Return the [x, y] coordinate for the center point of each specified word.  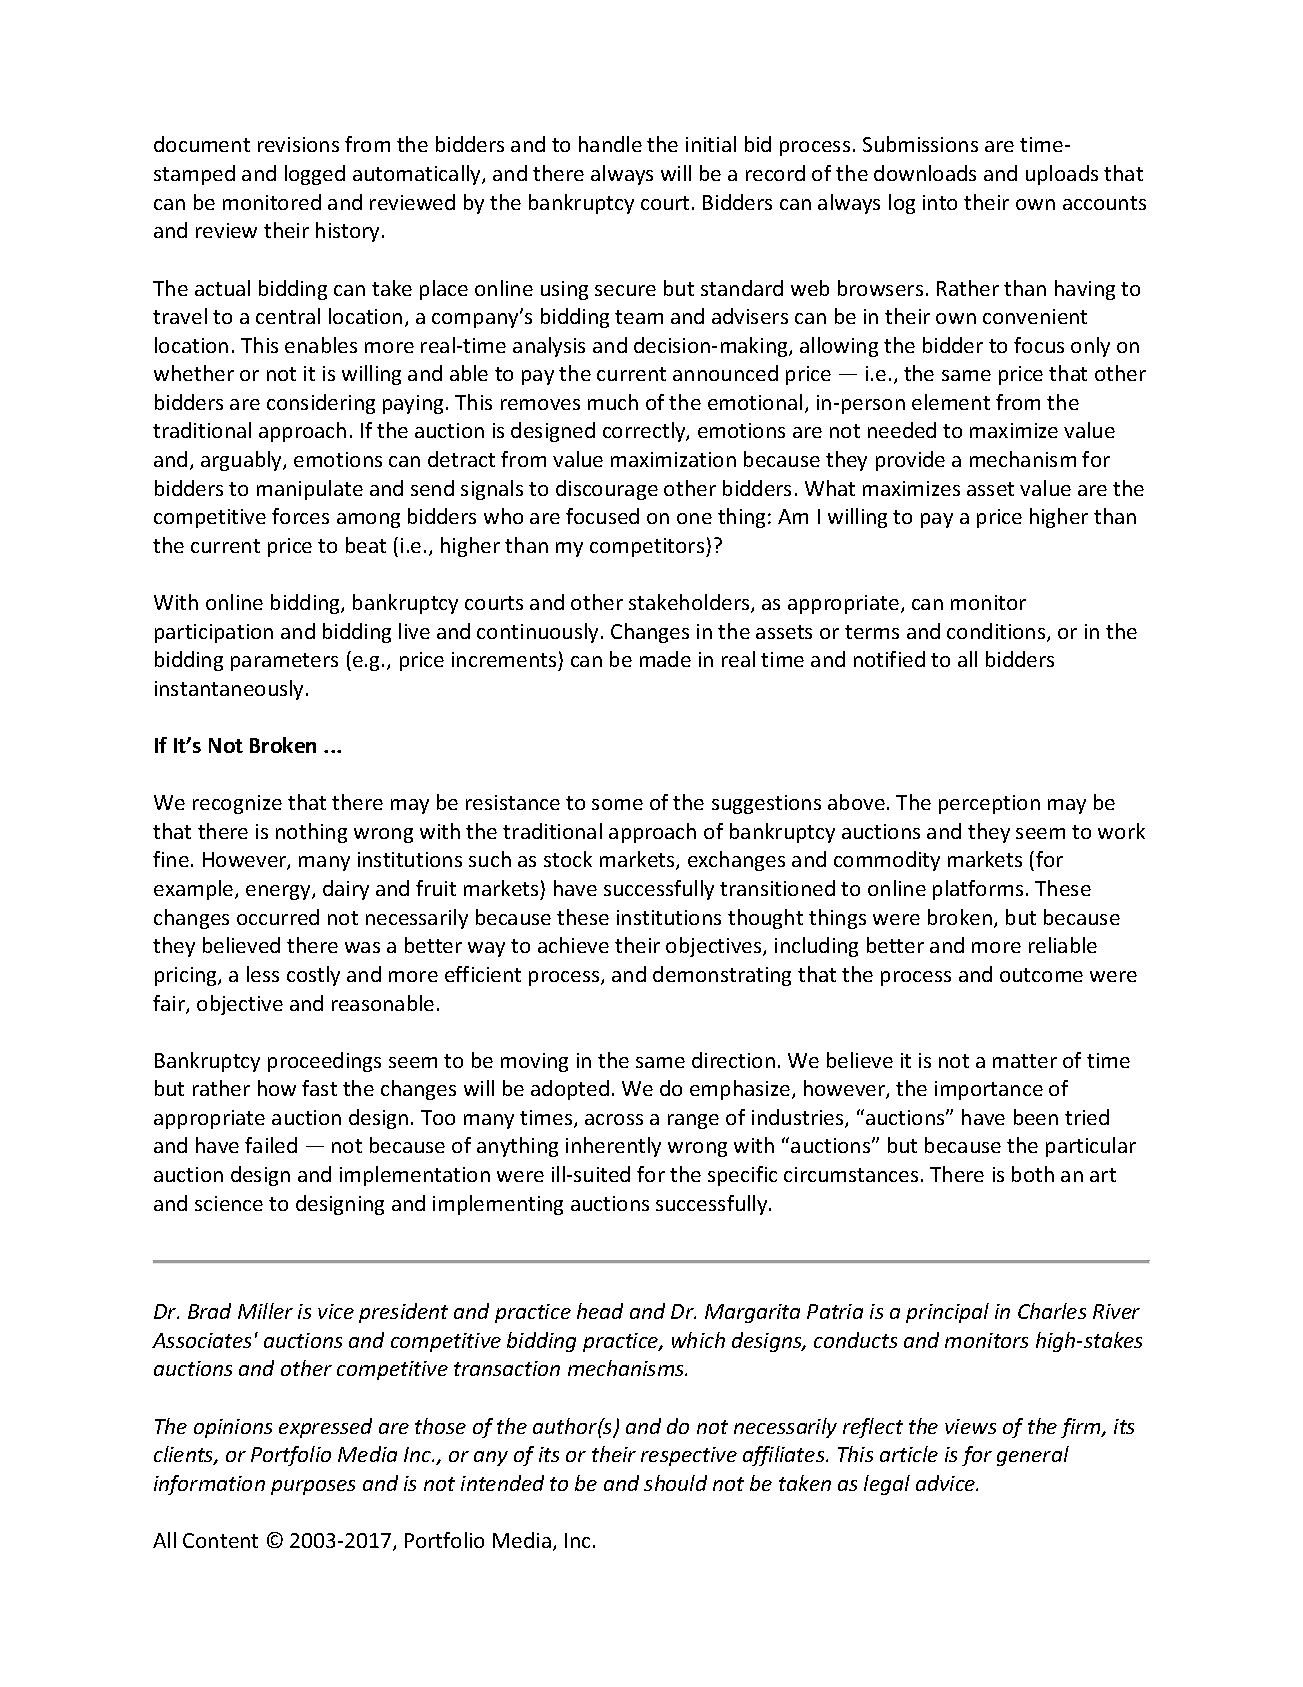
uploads [1062, 175]
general [1033, 1456]
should [675, 1483]
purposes [313, 1487]
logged [315, 175]
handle [610, 144]
